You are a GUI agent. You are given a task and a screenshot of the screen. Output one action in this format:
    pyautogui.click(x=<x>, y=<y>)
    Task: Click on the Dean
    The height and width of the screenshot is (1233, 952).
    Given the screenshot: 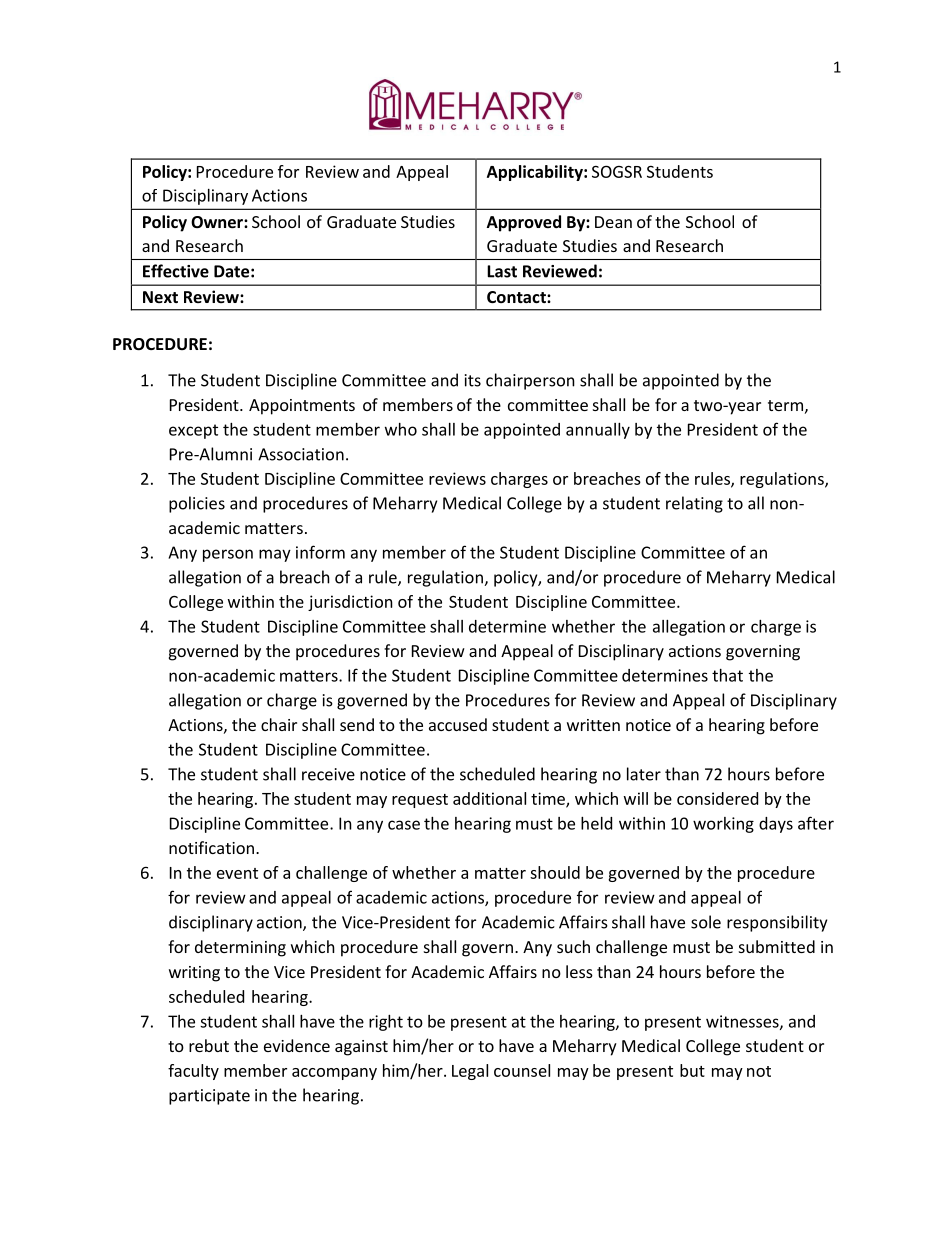 What is the action you would take?
    pyautogui.click(x=613, y=222)
